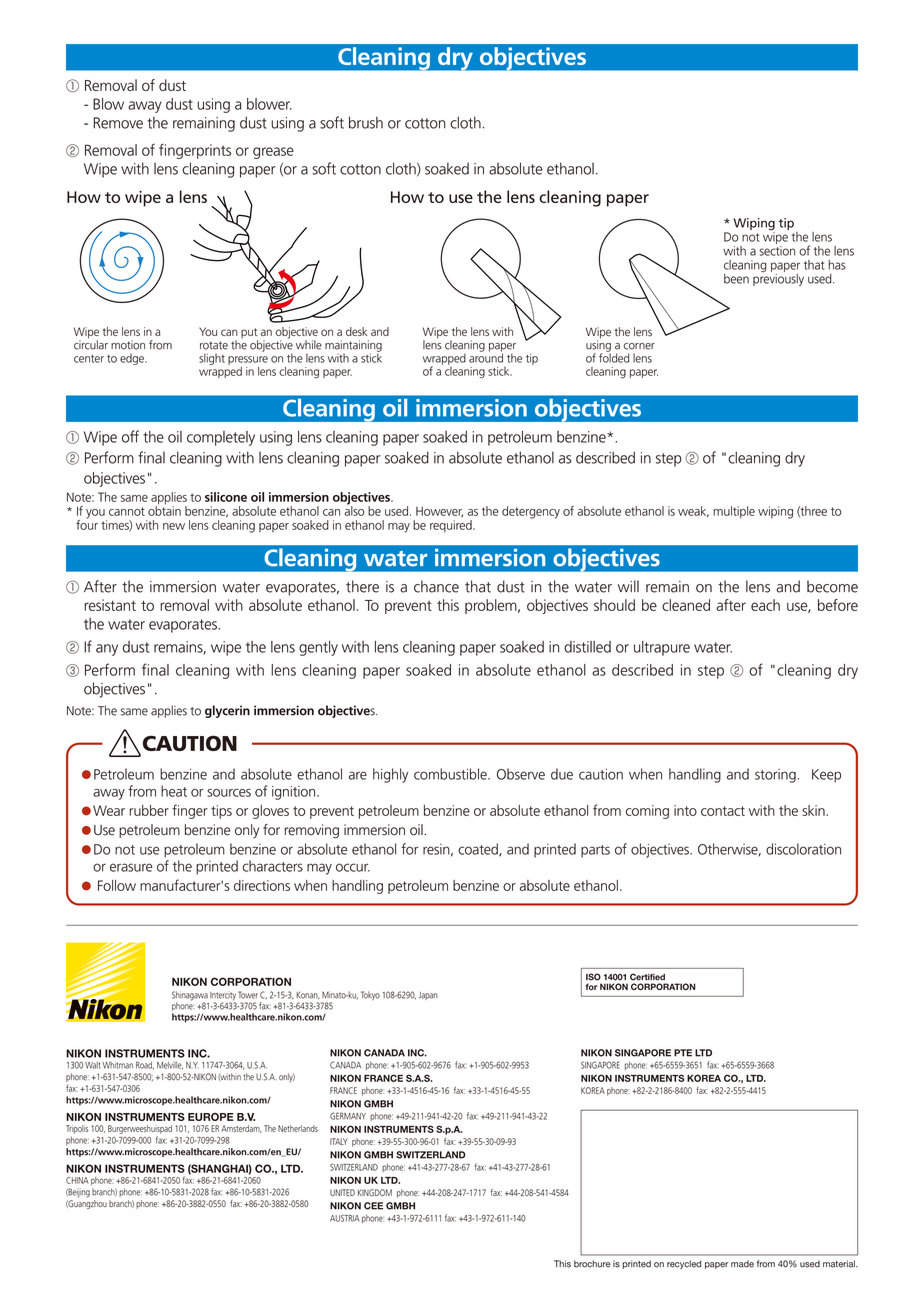 Image resolution: width=924 pixels, height=1308 pixels. I want to click on obtain, so click(164, 510).
